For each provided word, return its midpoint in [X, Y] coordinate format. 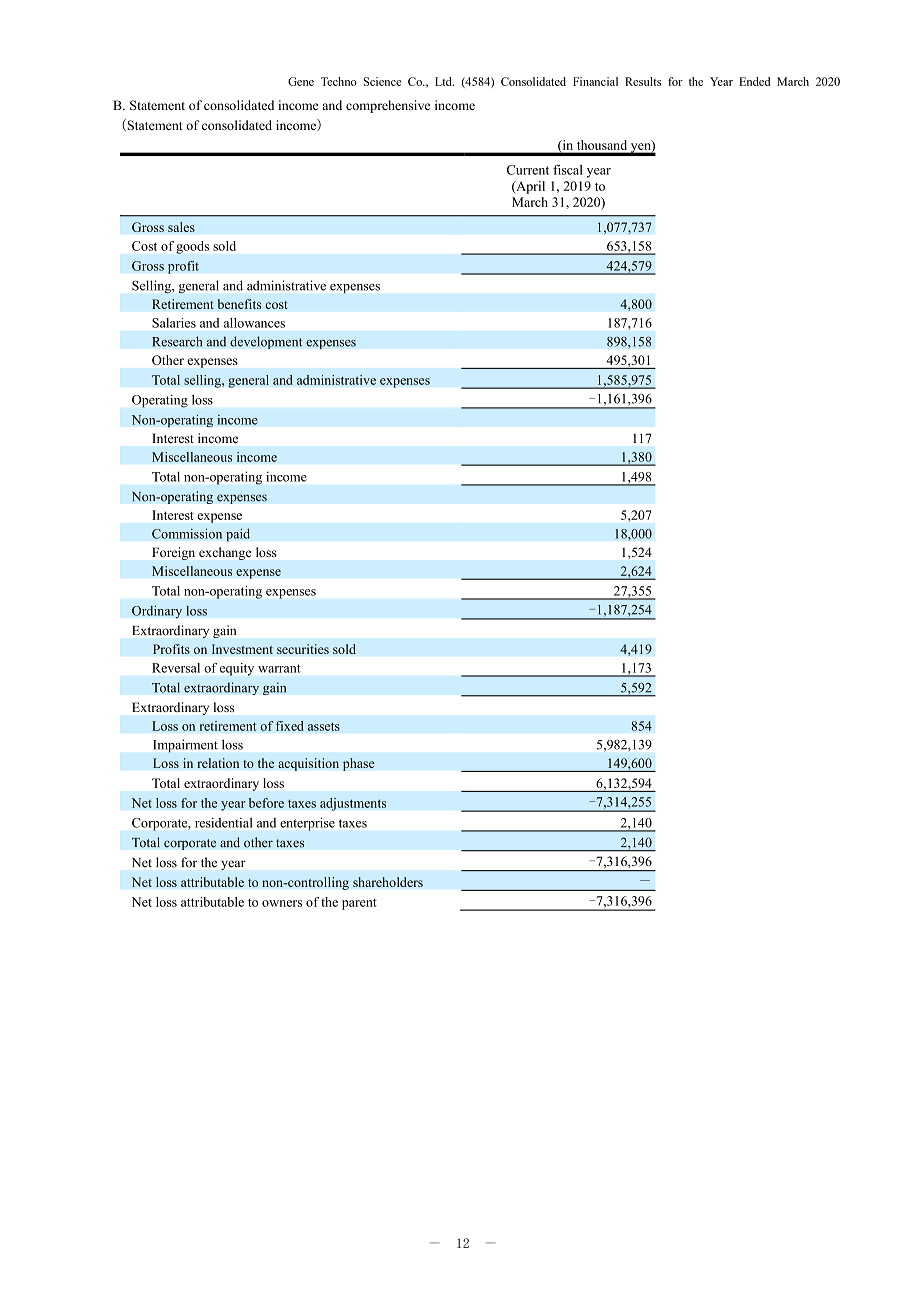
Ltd [444, 81]
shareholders [388, 882]
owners [282, 903]
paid [238, 535]
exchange [225, 553]
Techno [339, 81]
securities [303, 649]
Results [643, 81]
